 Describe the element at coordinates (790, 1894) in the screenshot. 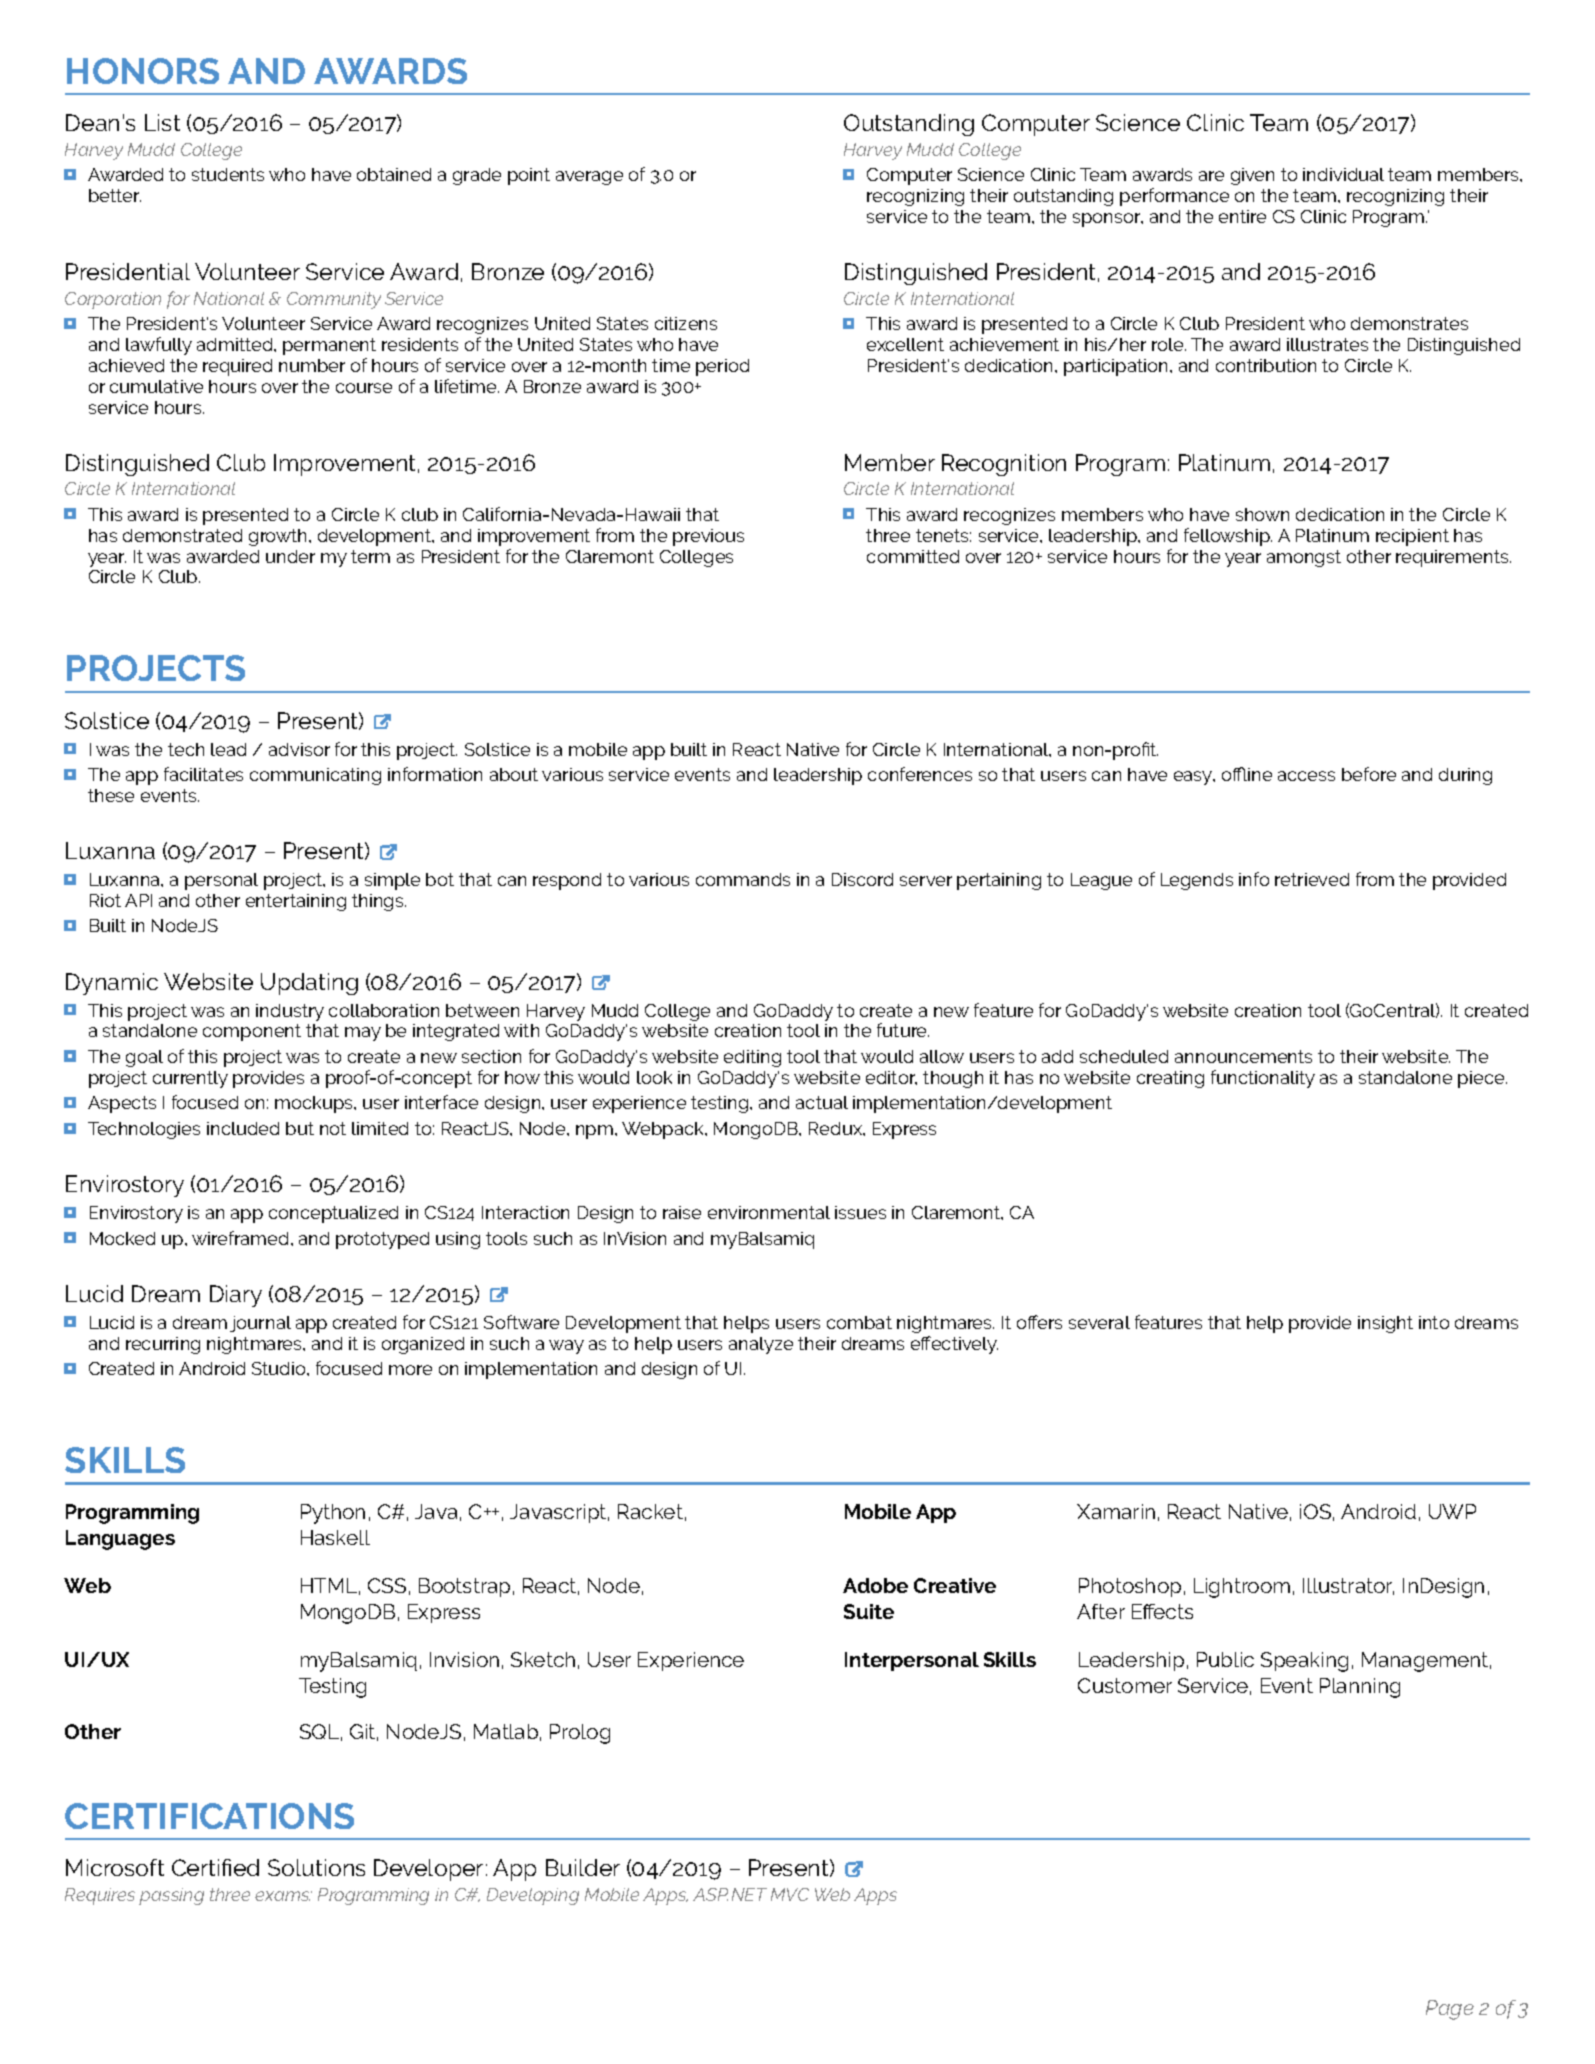

I see `MVC` at that location.
